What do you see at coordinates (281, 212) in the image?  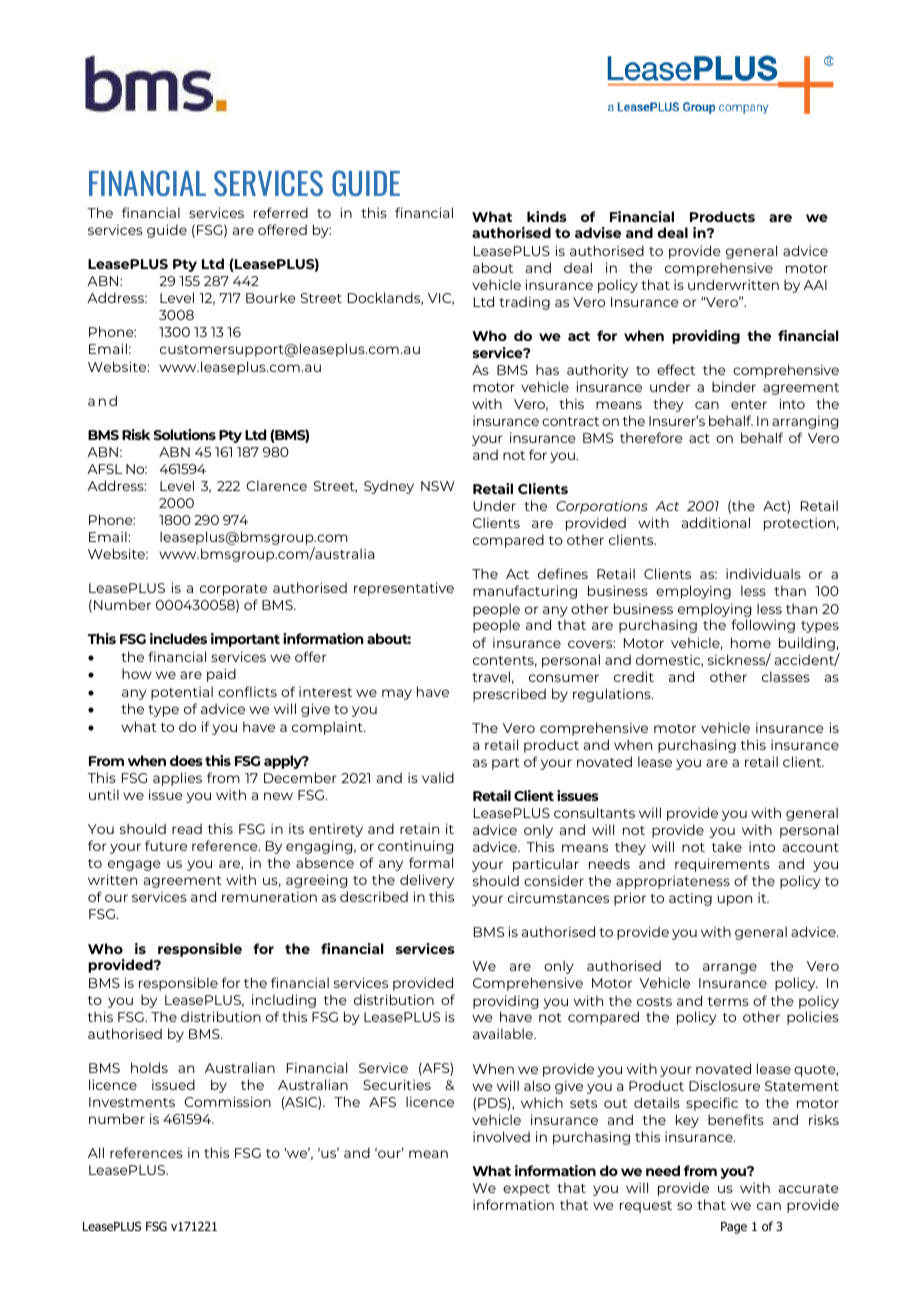 I see `referred` at bounding box center [281, 212].
